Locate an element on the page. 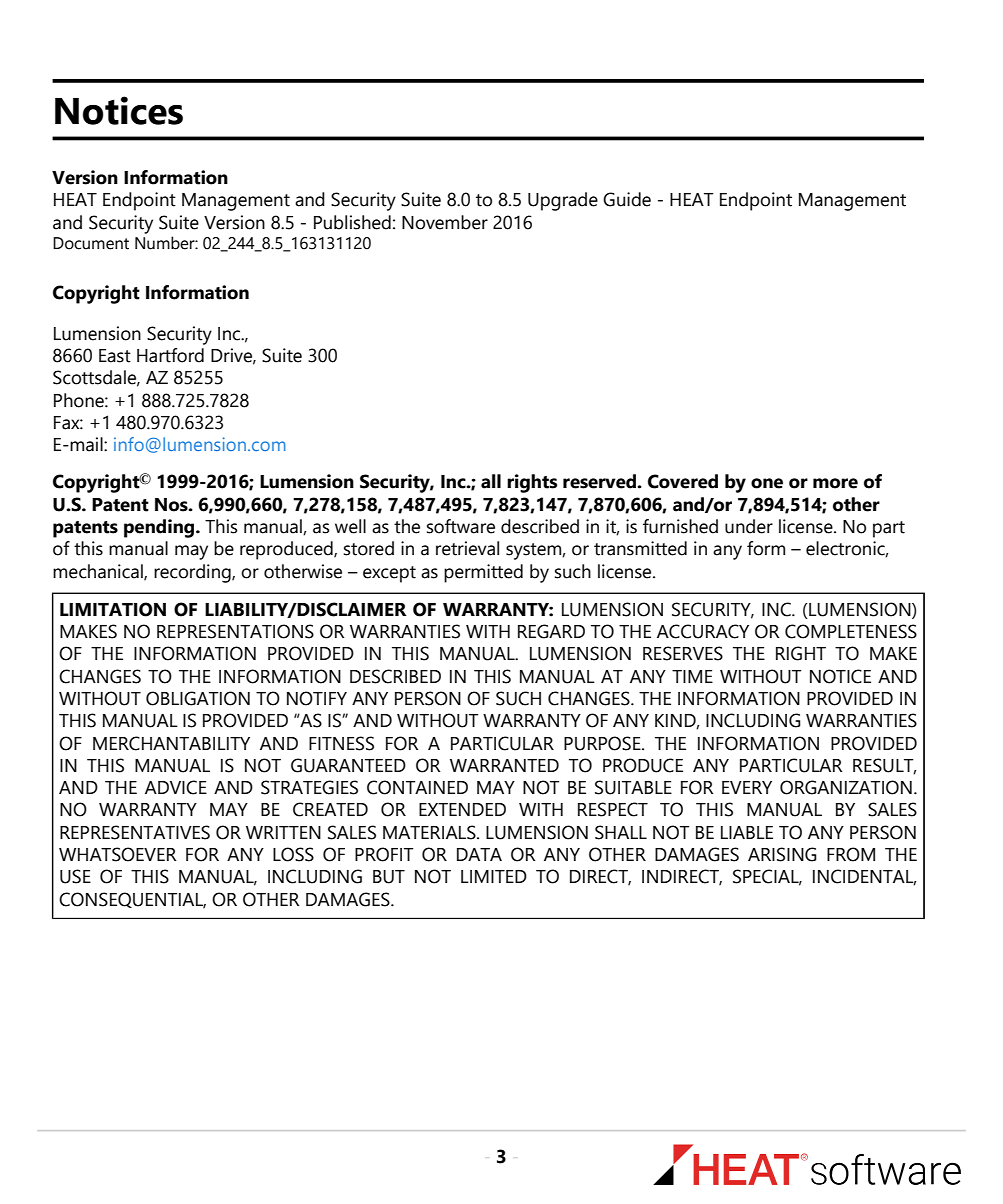 Image resolution: width=1003 pixels, height=1204 pixels. ARISING is located at coordinates (782, 854).
